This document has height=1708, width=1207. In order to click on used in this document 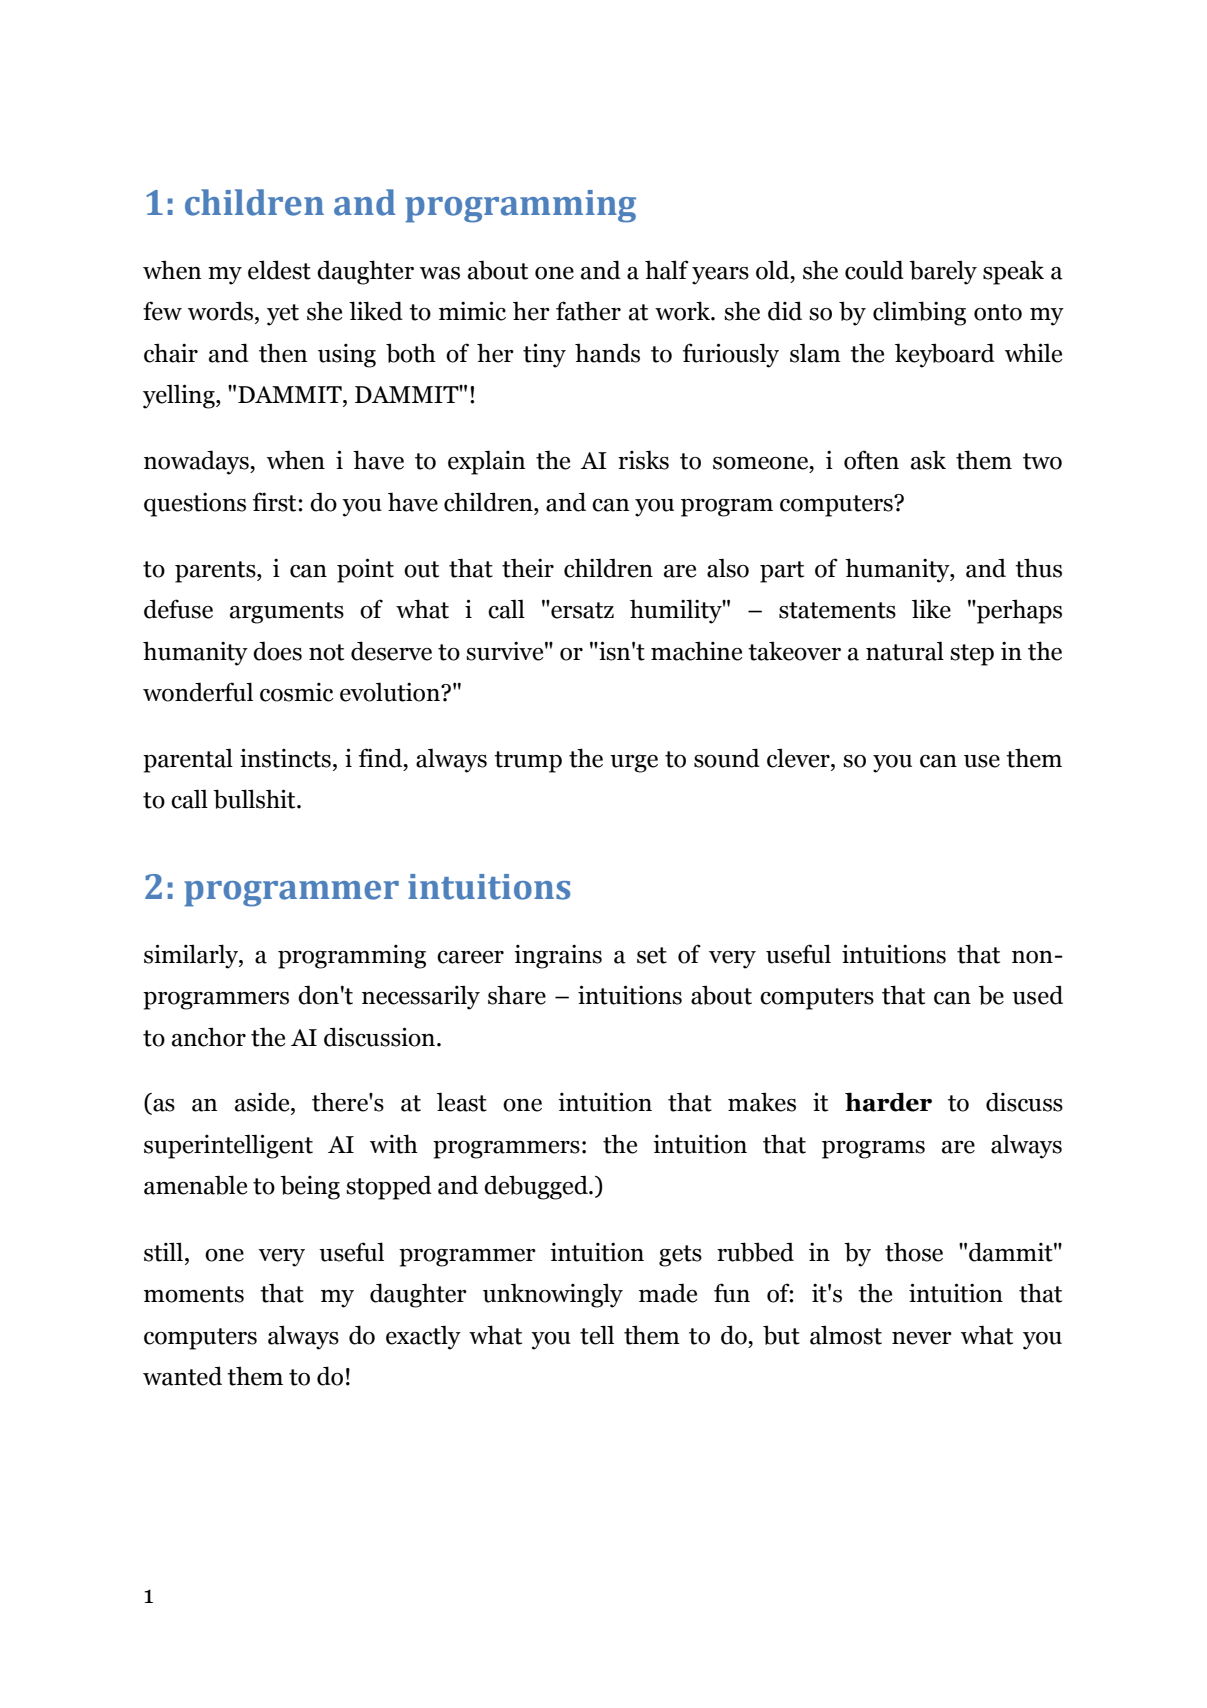, I will do `click(1037, 995)`.
